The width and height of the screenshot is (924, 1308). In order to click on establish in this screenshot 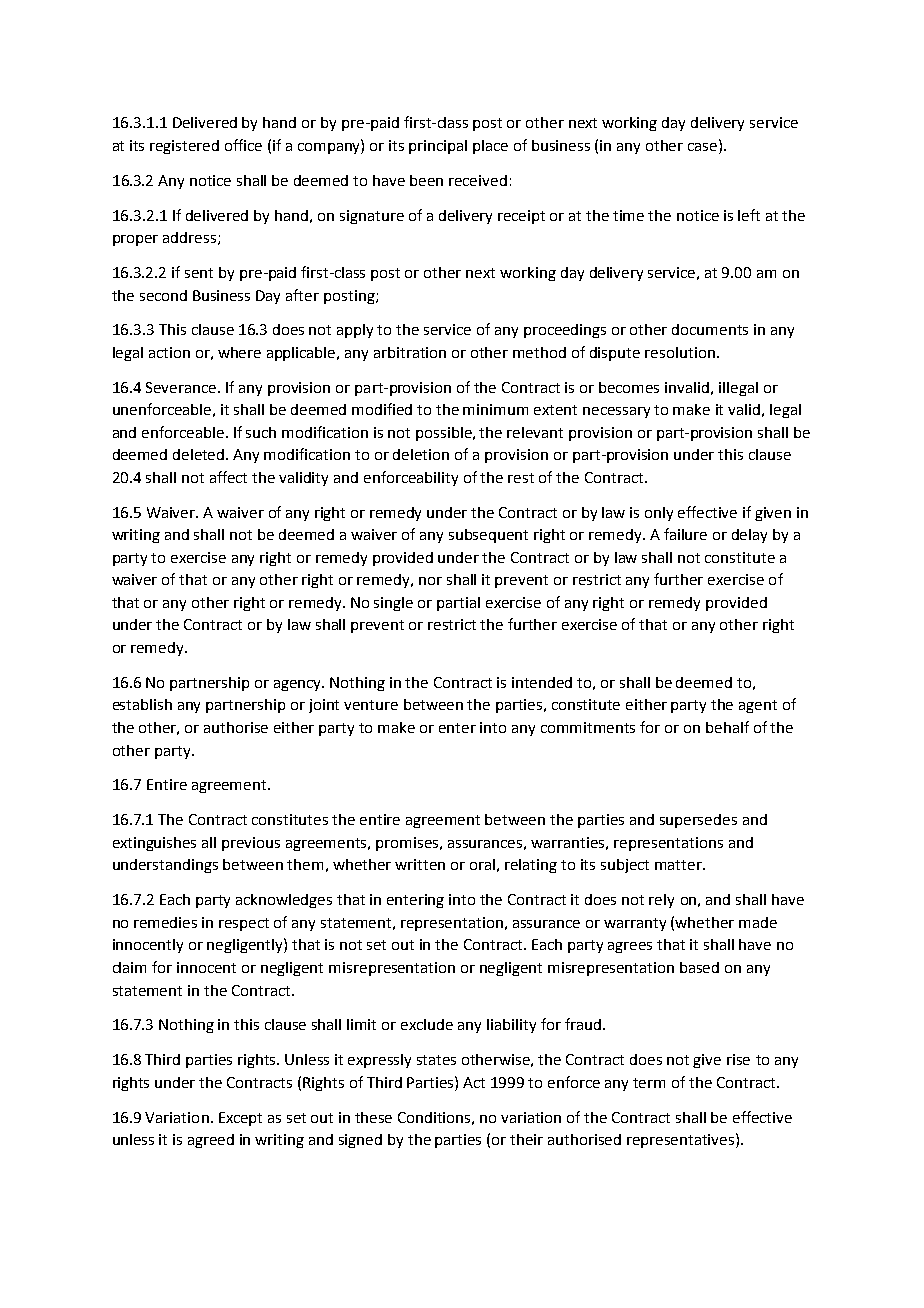, I will do `click(142, 704)`.
